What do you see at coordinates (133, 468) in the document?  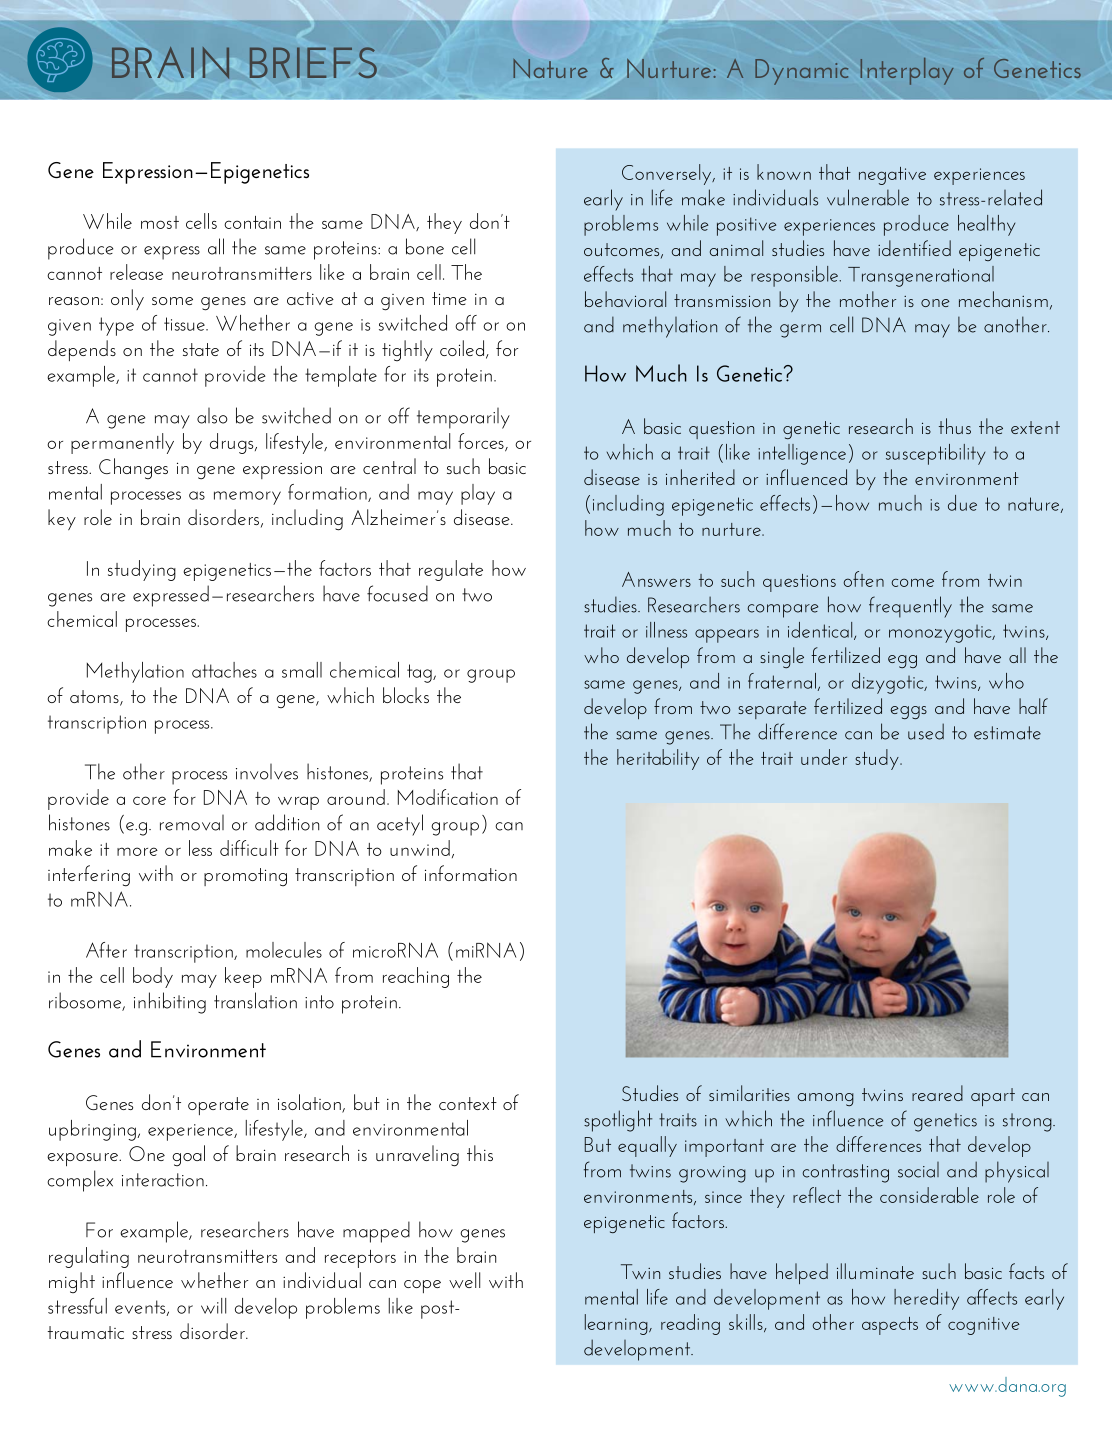 I see `Changes` at bounding box center [133, 468].
